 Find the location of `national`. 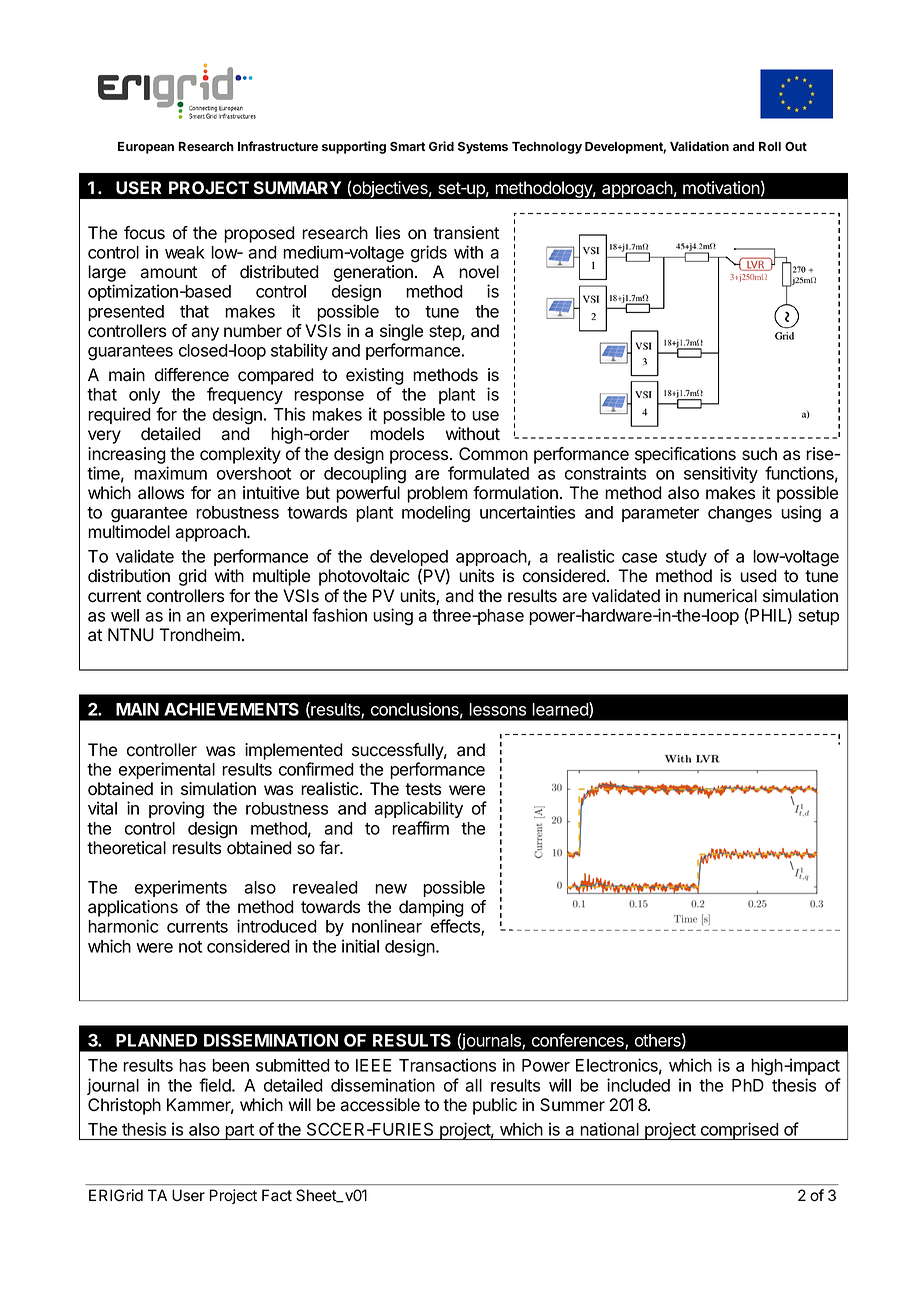

national is located at coordinates (610, 1129).
